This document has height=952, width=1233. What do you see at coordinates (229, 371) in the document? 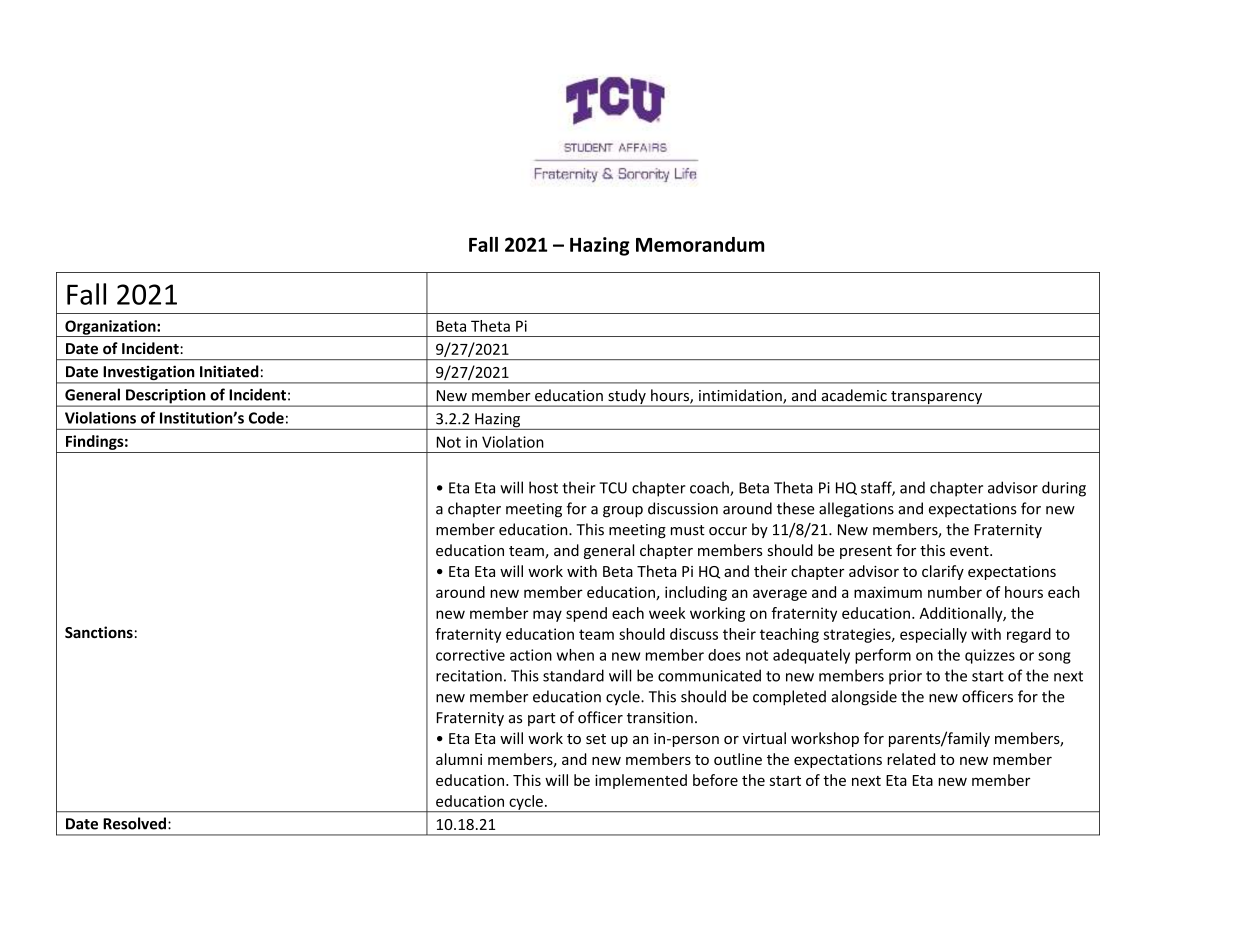
I see `Initiated` at bounding box center [229, 371].
